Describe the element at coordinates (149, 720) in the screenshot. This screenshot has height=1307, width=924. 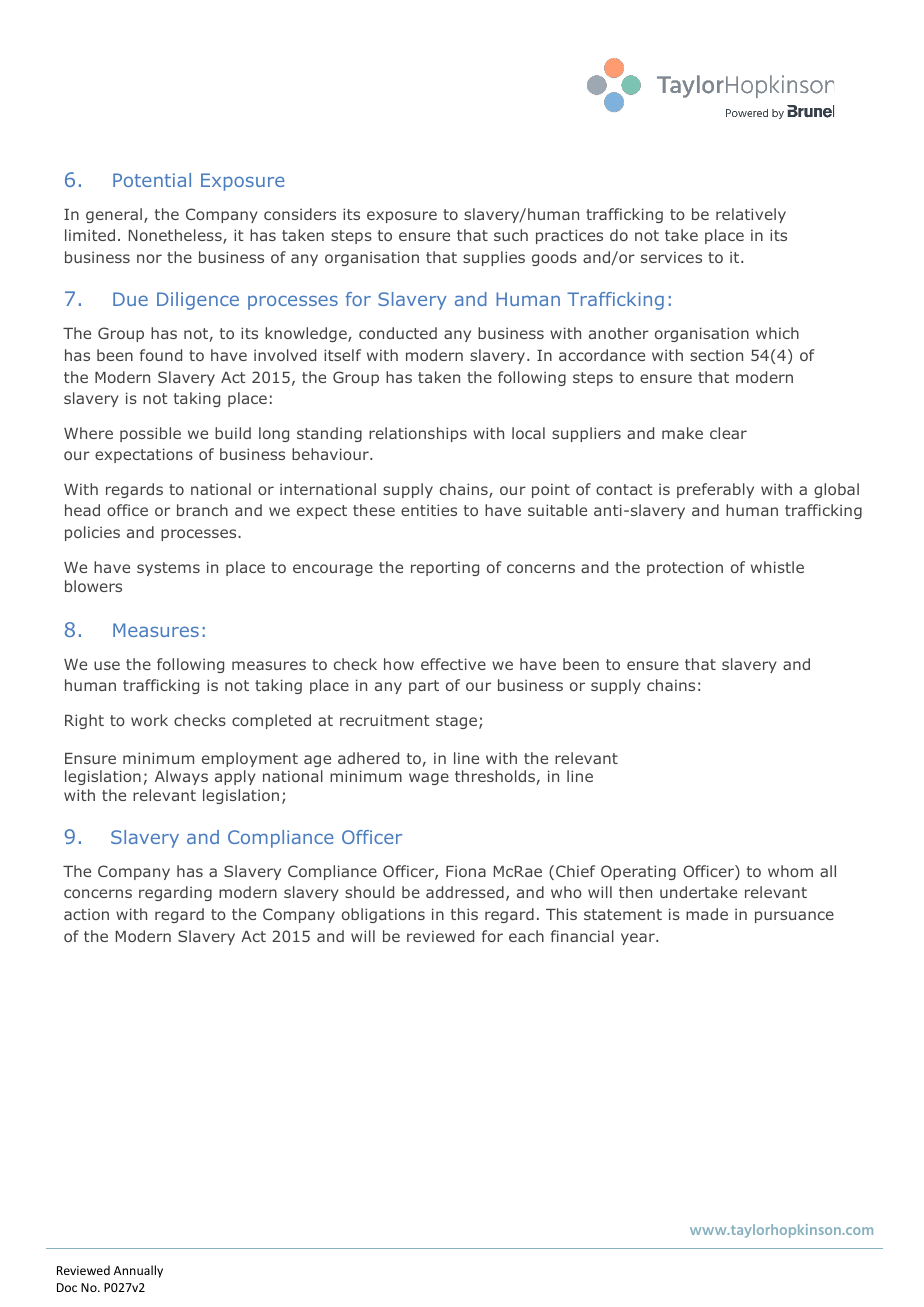
I see `work` at that location.
